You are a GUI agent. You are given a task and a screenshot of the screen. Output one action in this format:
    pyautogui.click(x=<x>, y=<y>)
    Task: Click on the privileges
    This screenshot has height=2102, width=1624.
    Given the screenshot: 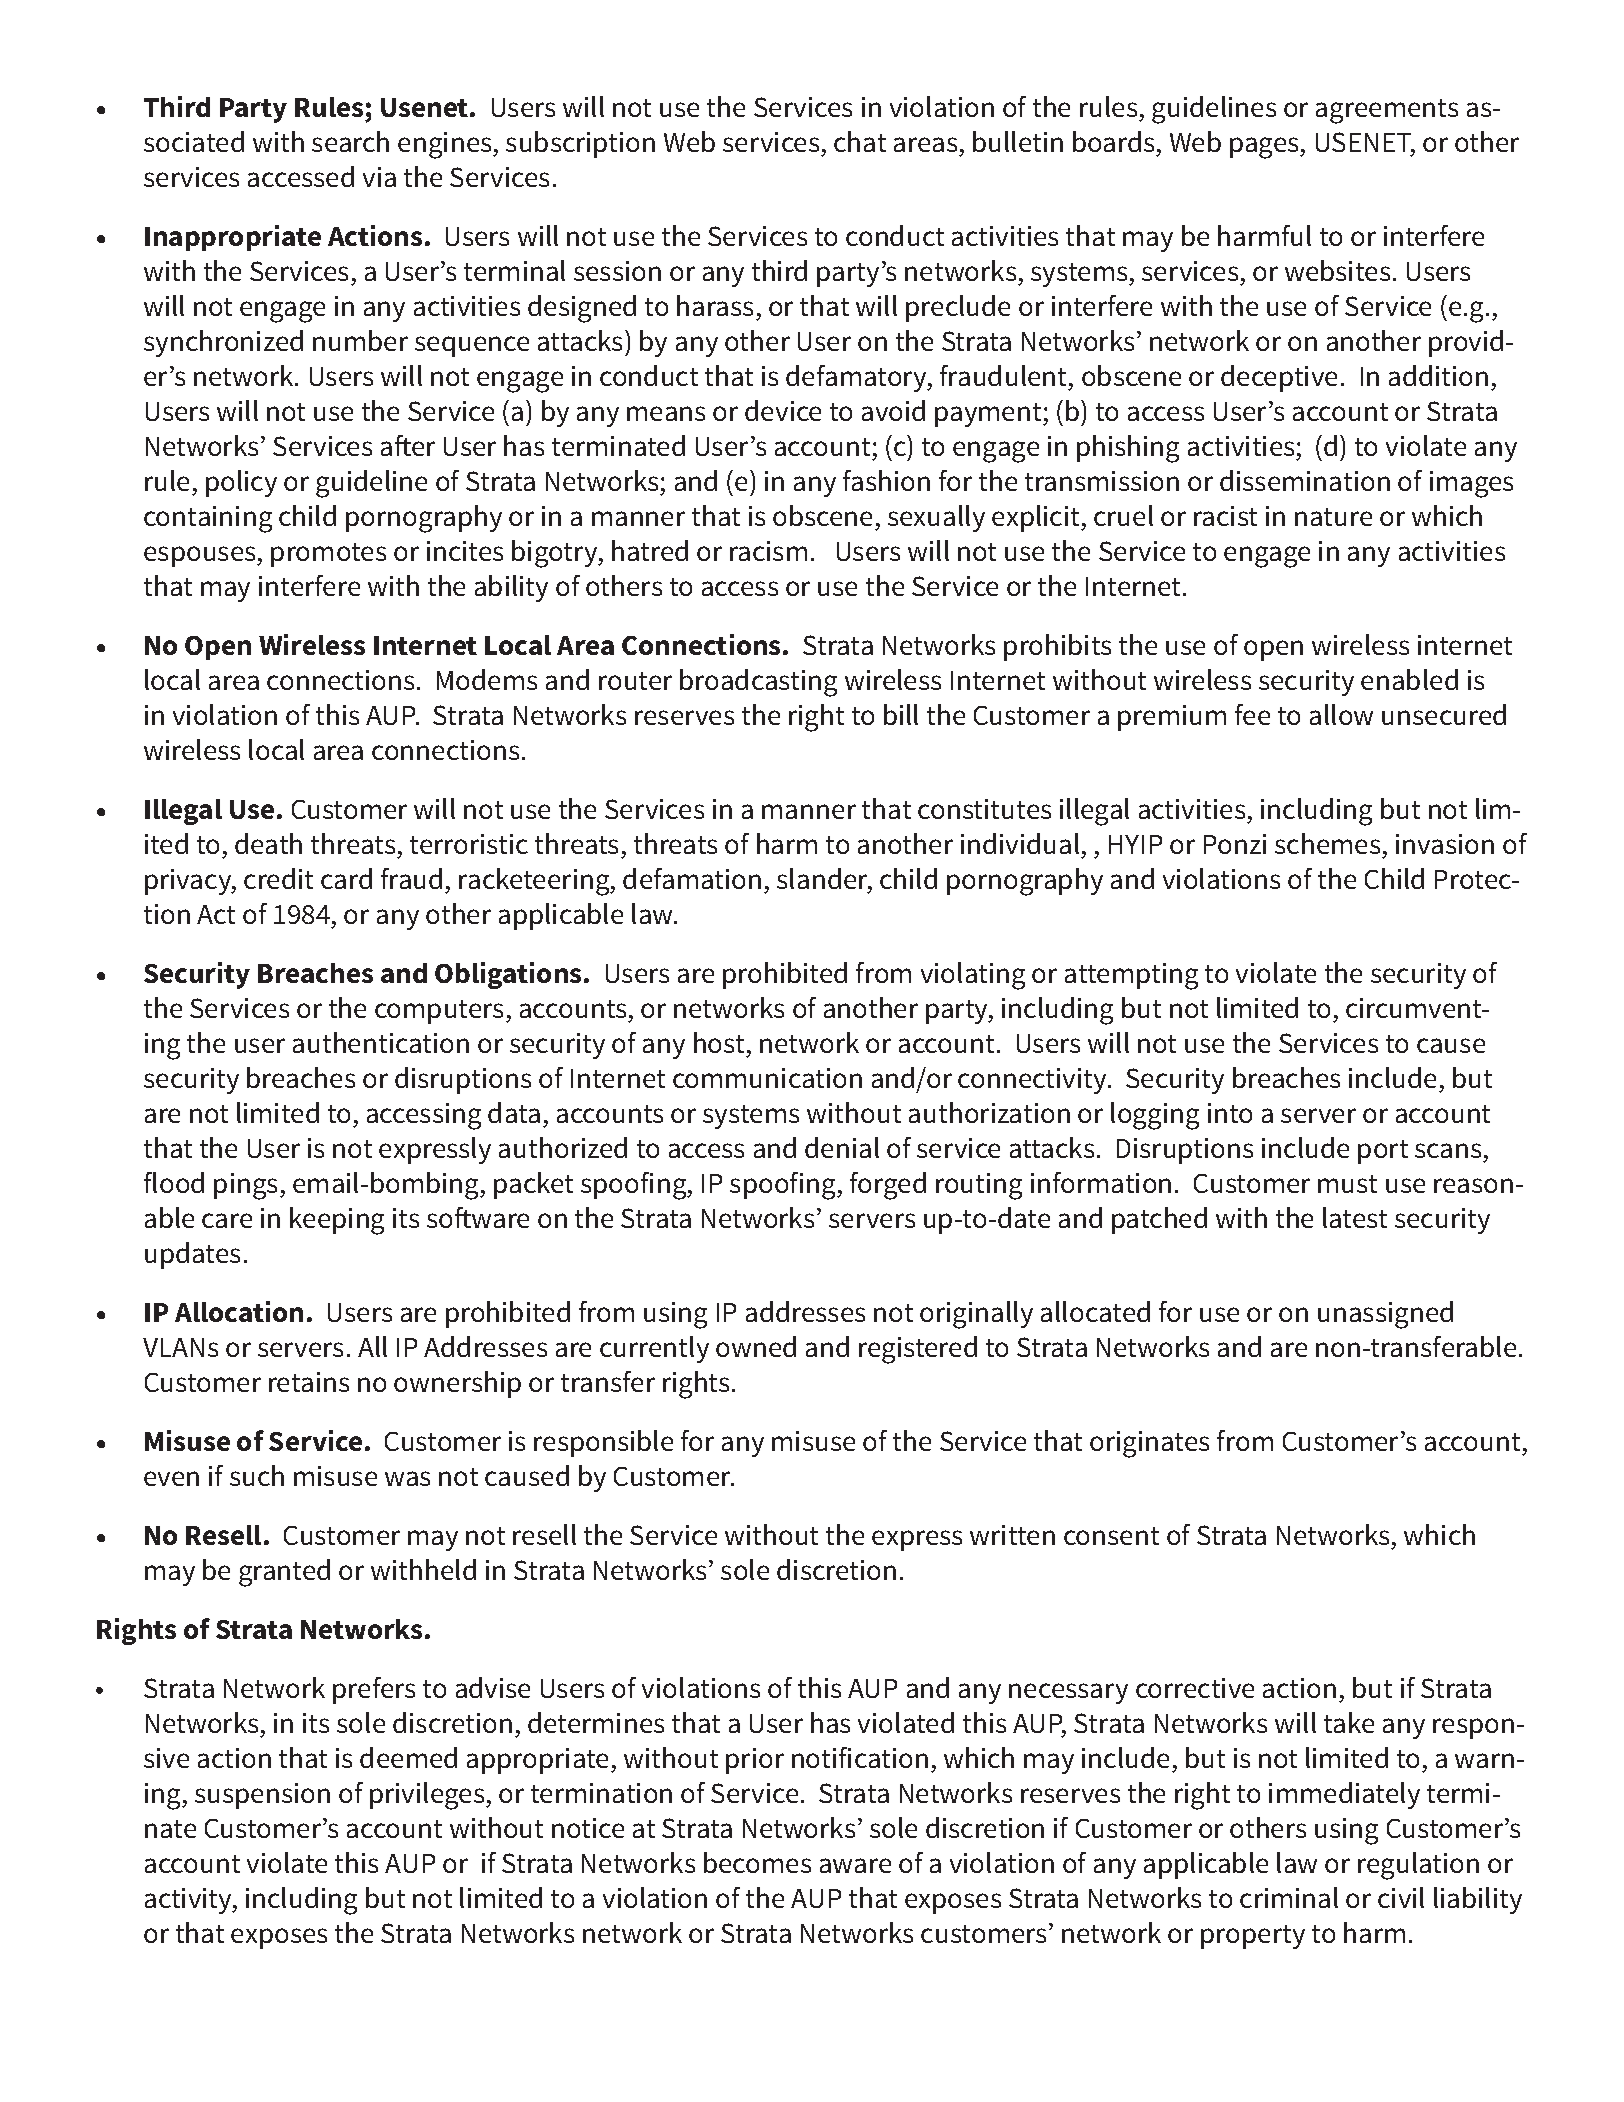 What is the action you would take?
    pyautogui.click(x=428, y=1796)
